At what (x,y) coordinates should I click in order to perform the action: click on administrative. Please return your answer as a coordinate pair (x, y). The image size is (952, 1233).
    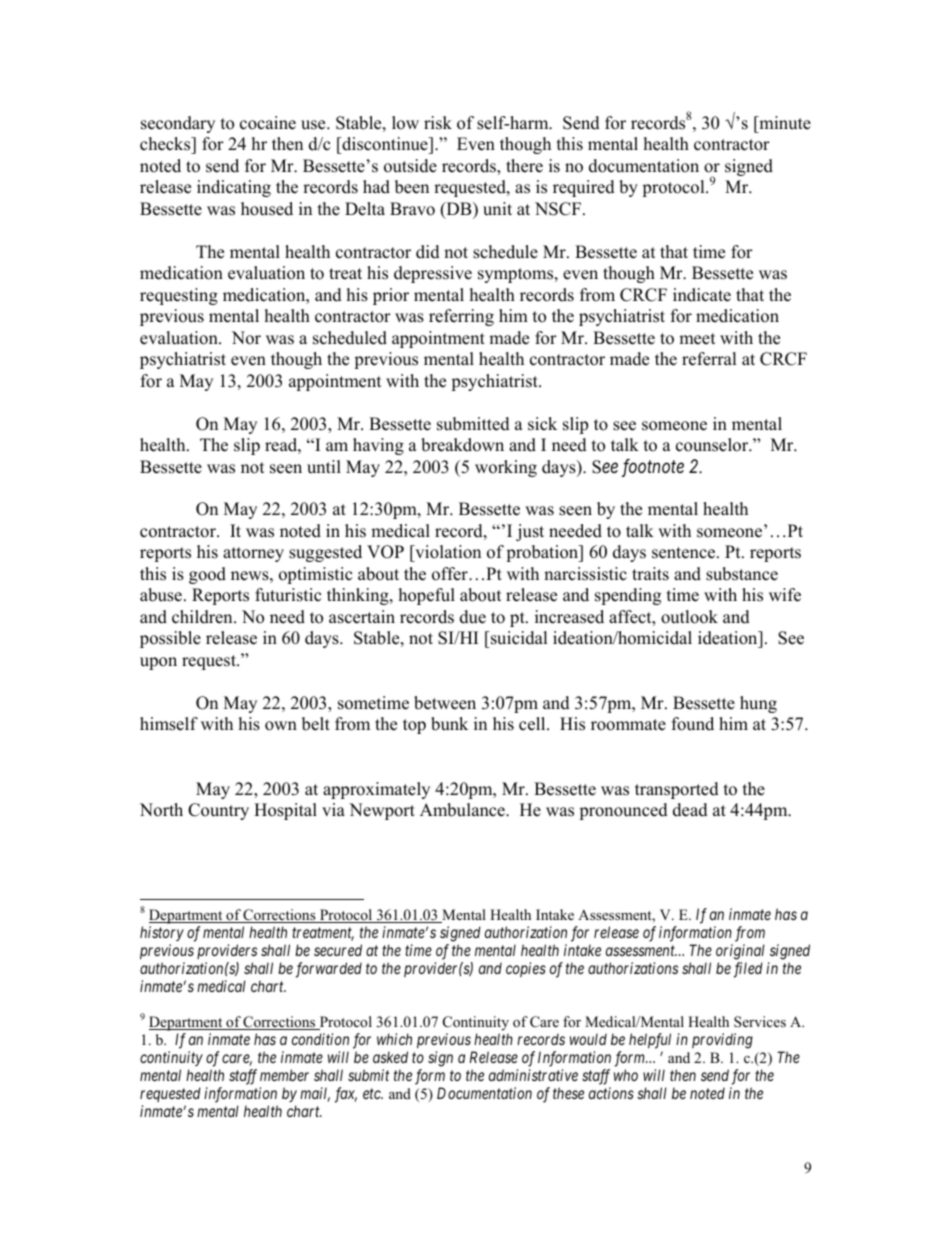
    Looking at the image, I should click on (533, 1075).
